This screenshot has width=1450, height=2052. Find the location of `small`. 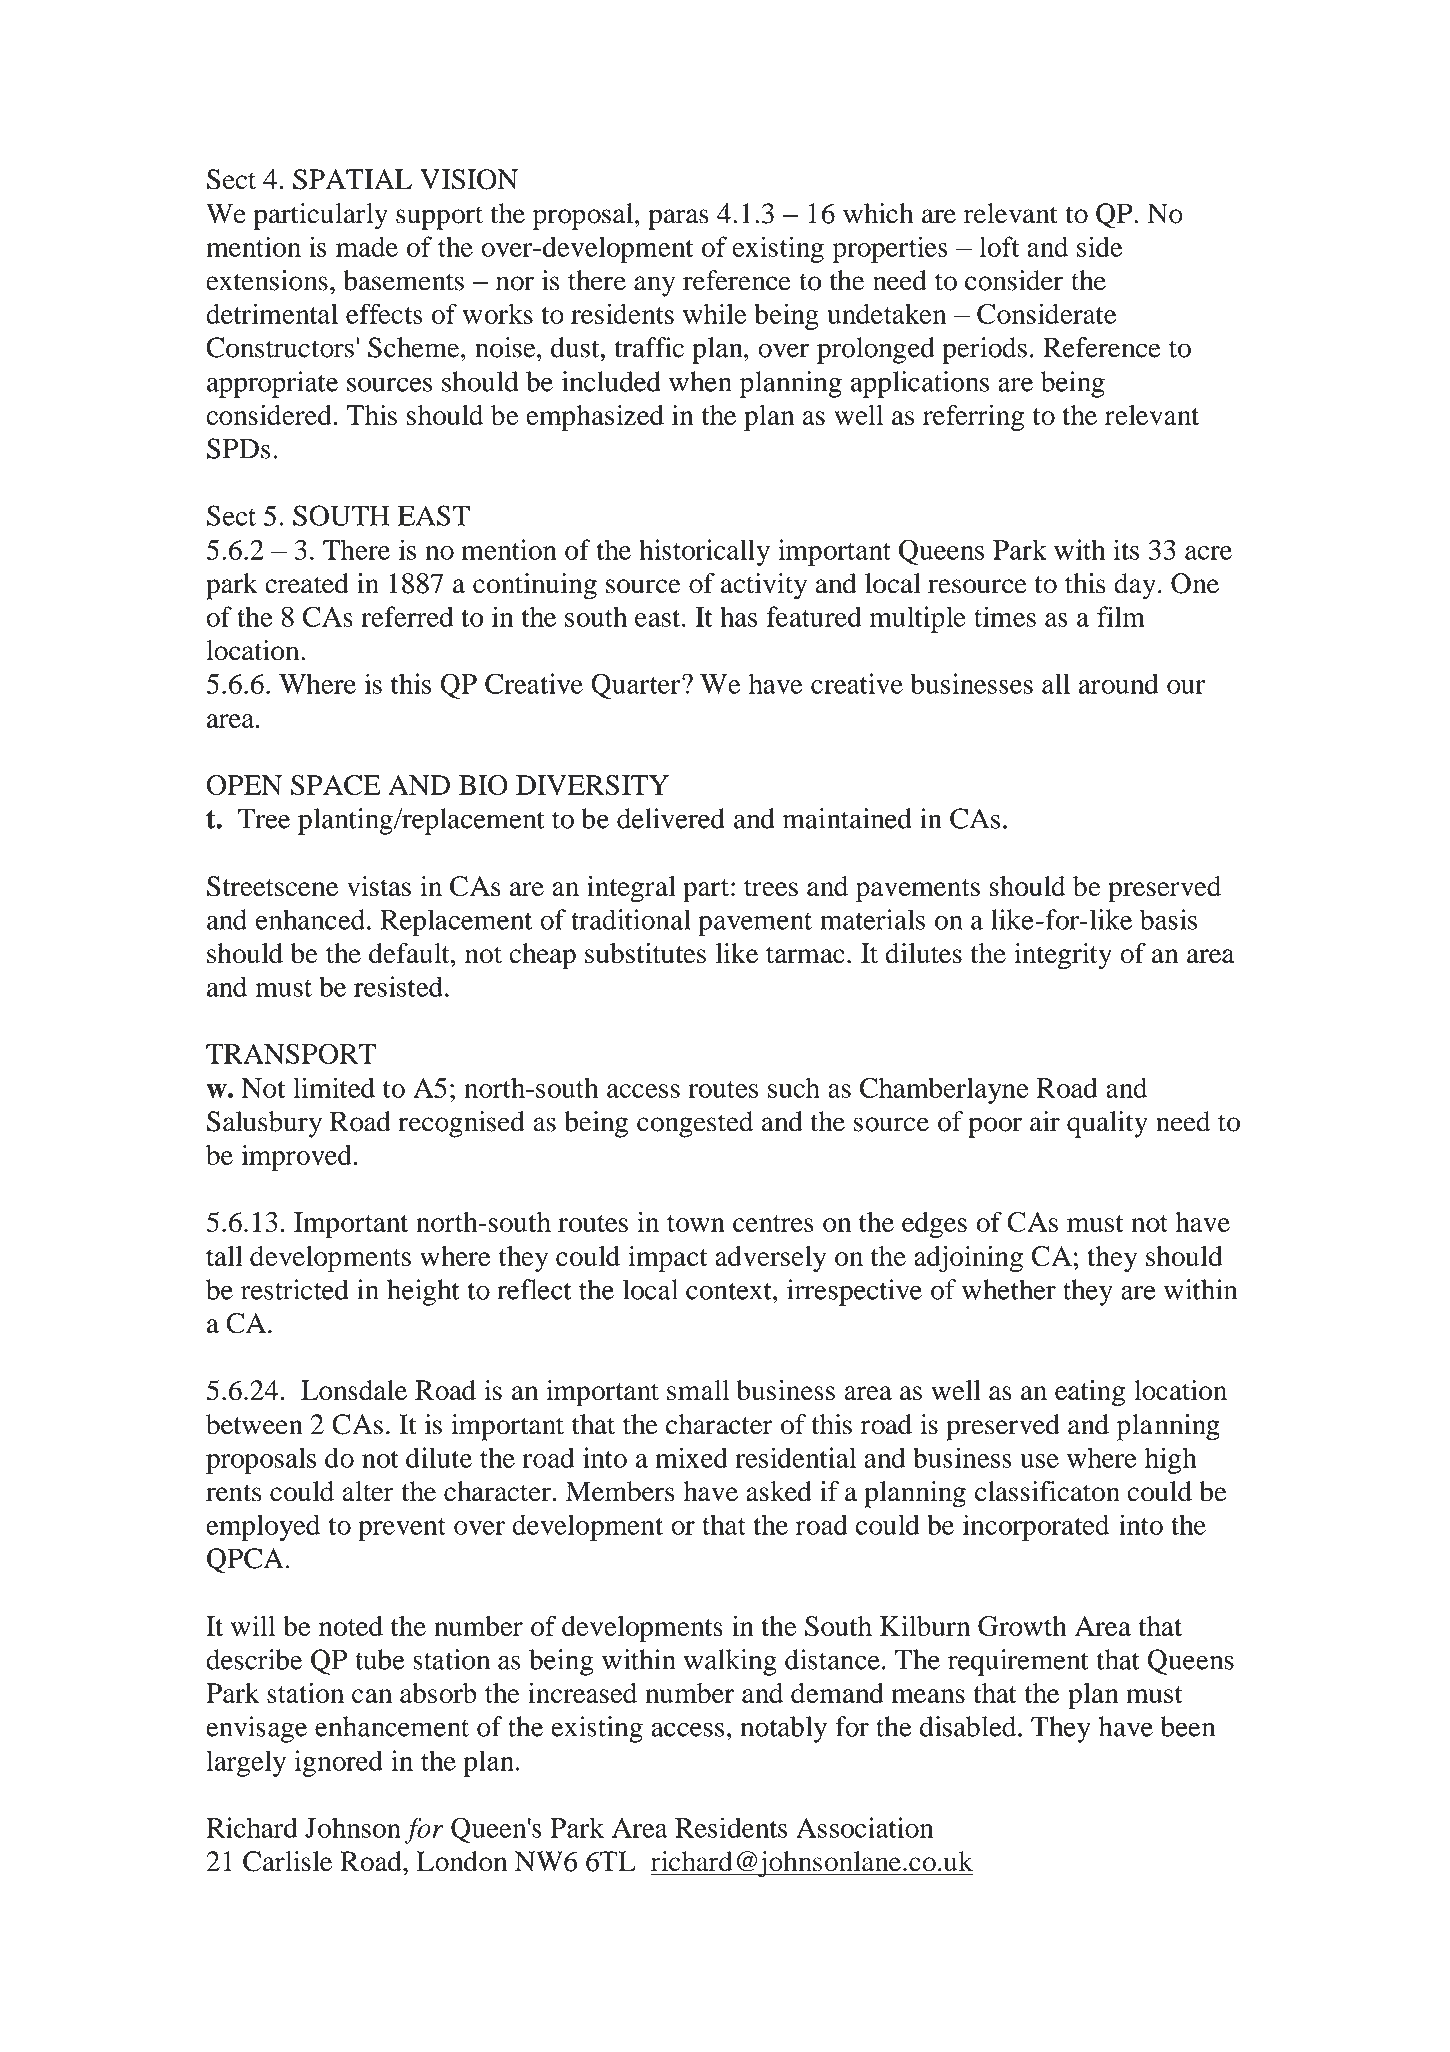

small is located at coordinates (698, 1390).
